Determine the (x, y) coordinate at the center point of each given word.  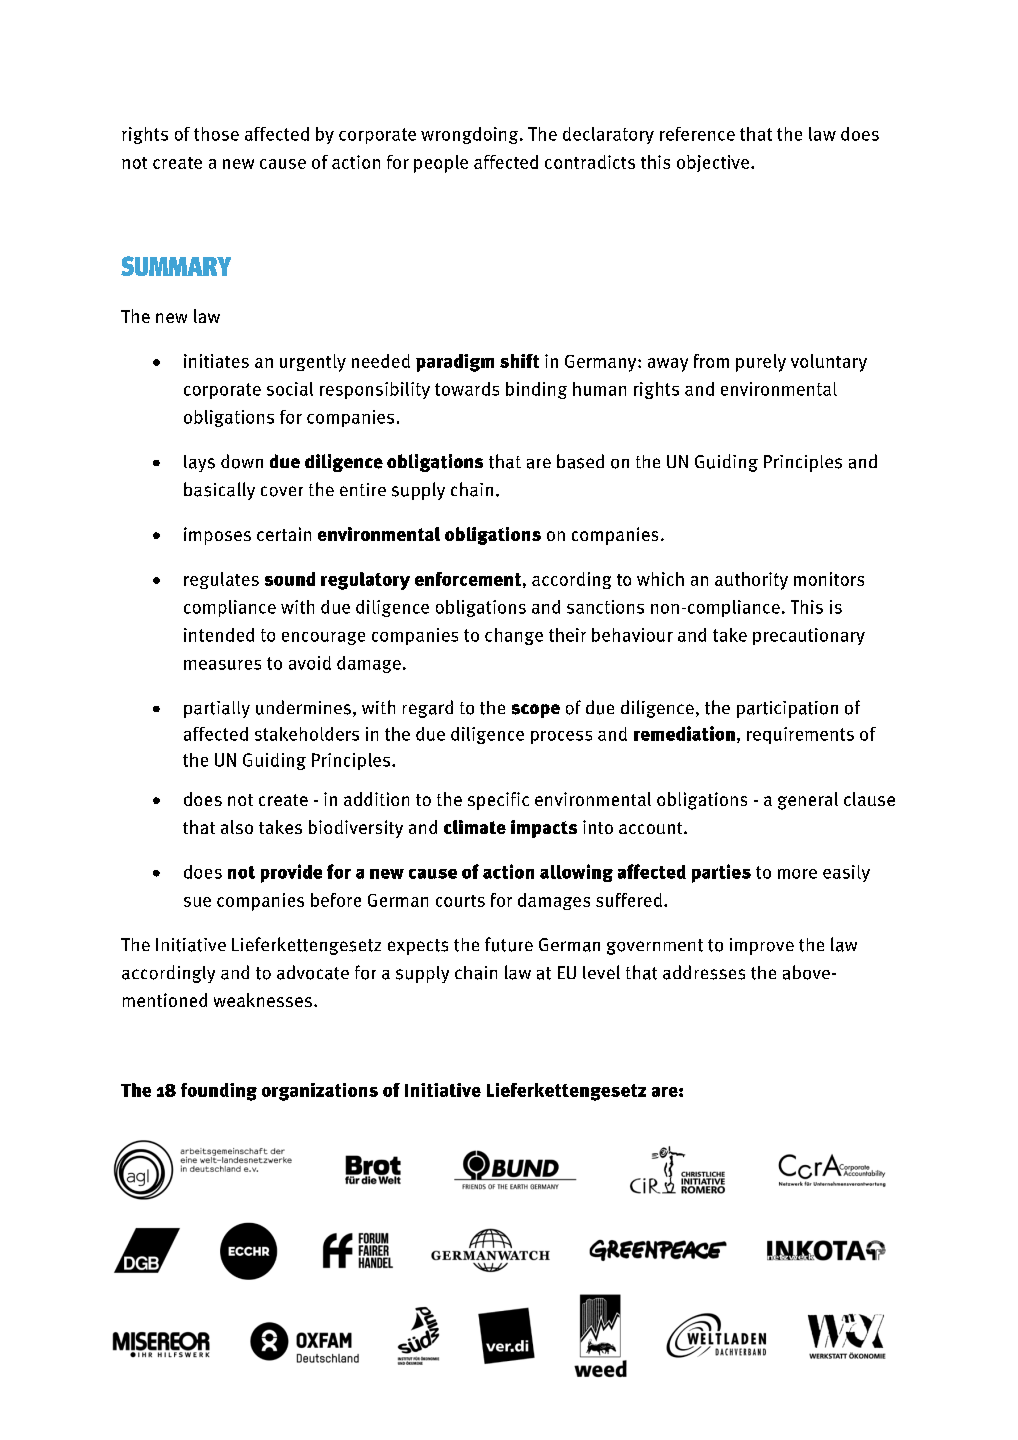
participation (787, 709)
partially (217, 709)
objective (713, 163)
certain (284, 534)
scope (536, 711)
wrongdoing (471, 135)
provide (291, 873)
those (216, 134)
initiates (216, 361)
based (580, 461)
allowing (576, 873)
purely (761, 363)
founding (219, 1092)
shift (519, 361)
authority (751, 581)
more (797, 874)
